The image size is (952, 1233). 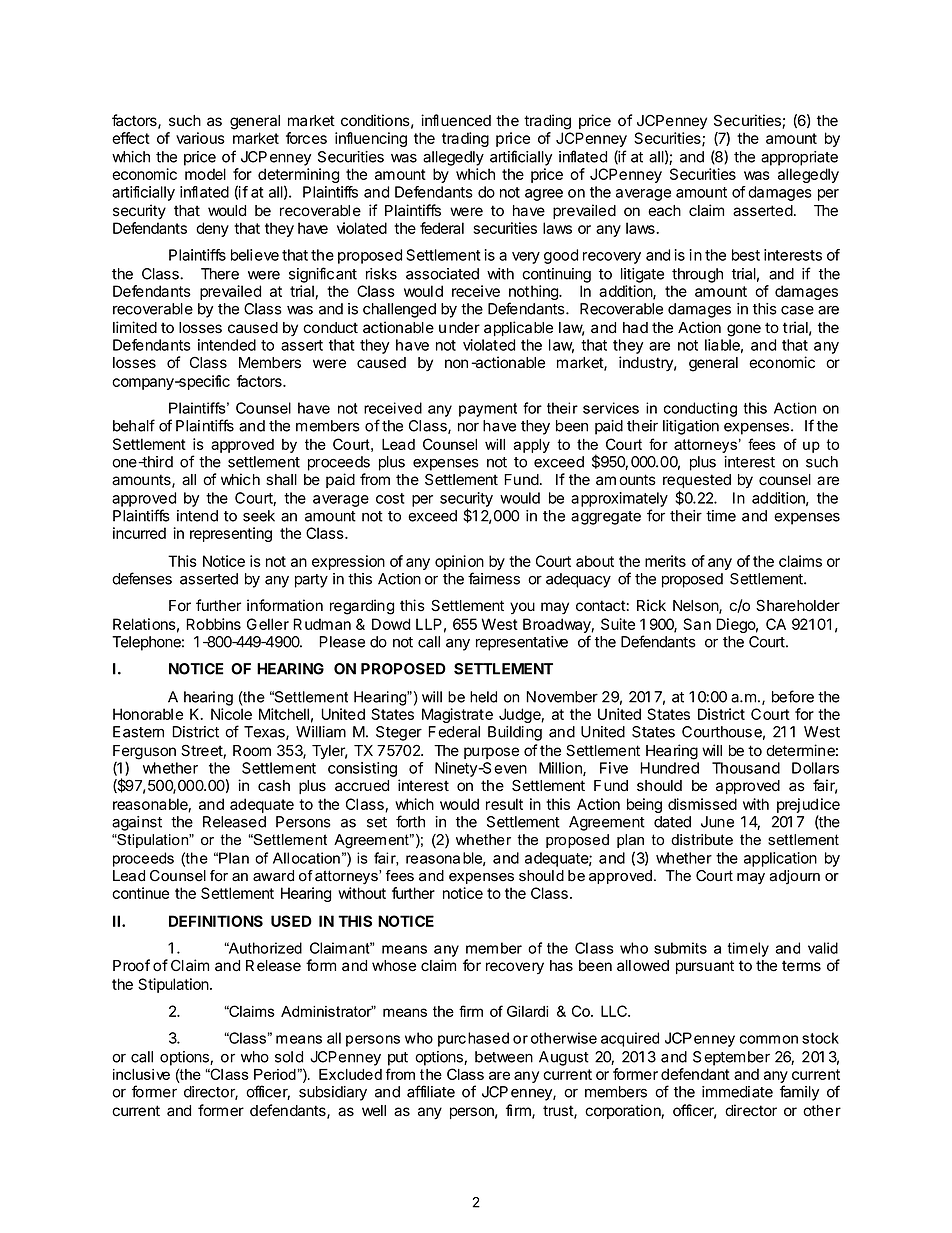 What do you see at coordinates (518, 328) in the image?
I see `applicable` at bounding box center [518, 328].
